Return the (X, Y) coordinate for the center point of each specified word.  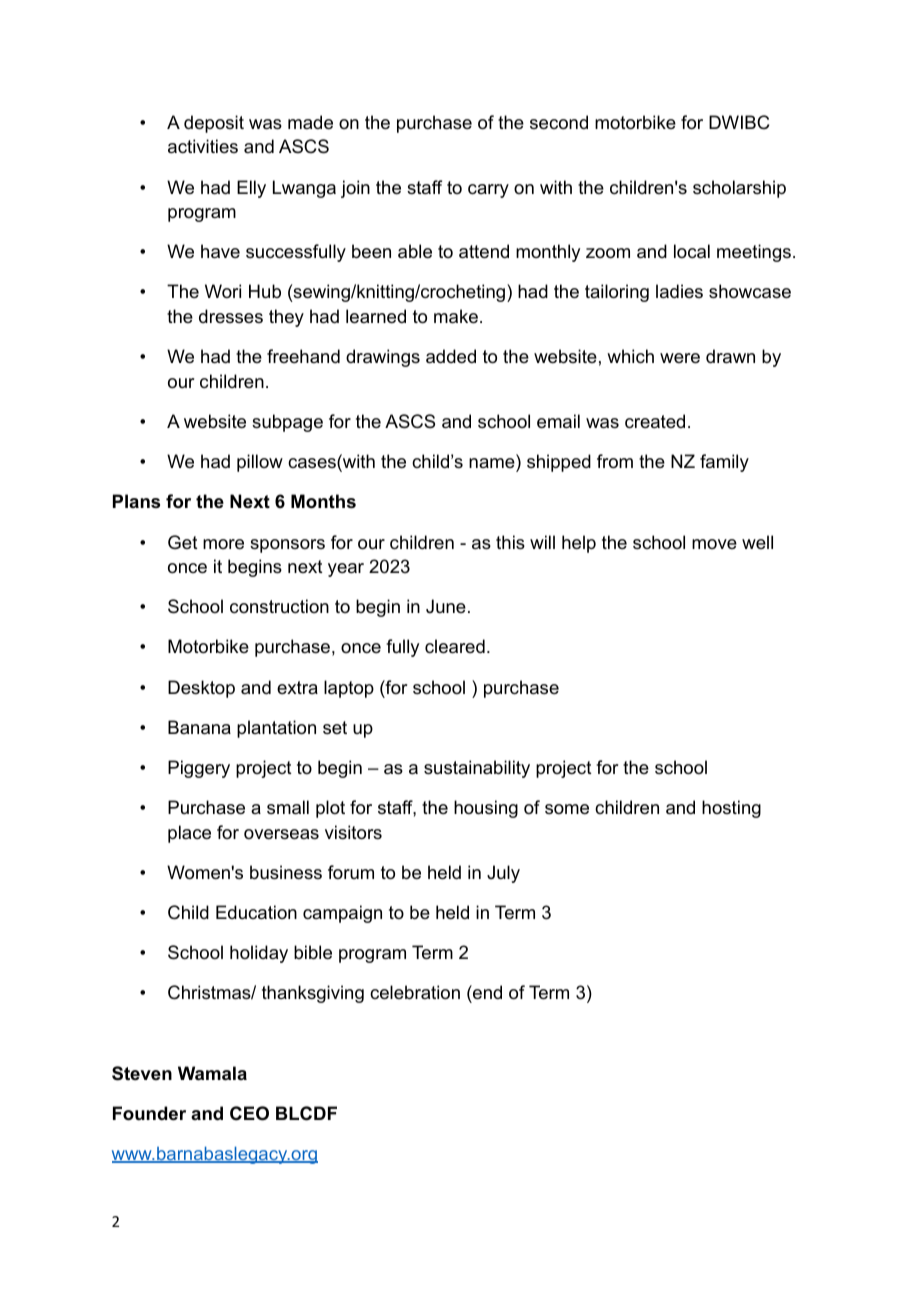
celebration (415, 992)
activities (203, 146)
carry (488, 191)
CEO (249, 1113)
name (492, 463)
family (724, 463)
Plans (136, 501)
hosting (731, 809)
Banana (199, 727)
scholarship (739, 189)
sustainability (477, 769)
